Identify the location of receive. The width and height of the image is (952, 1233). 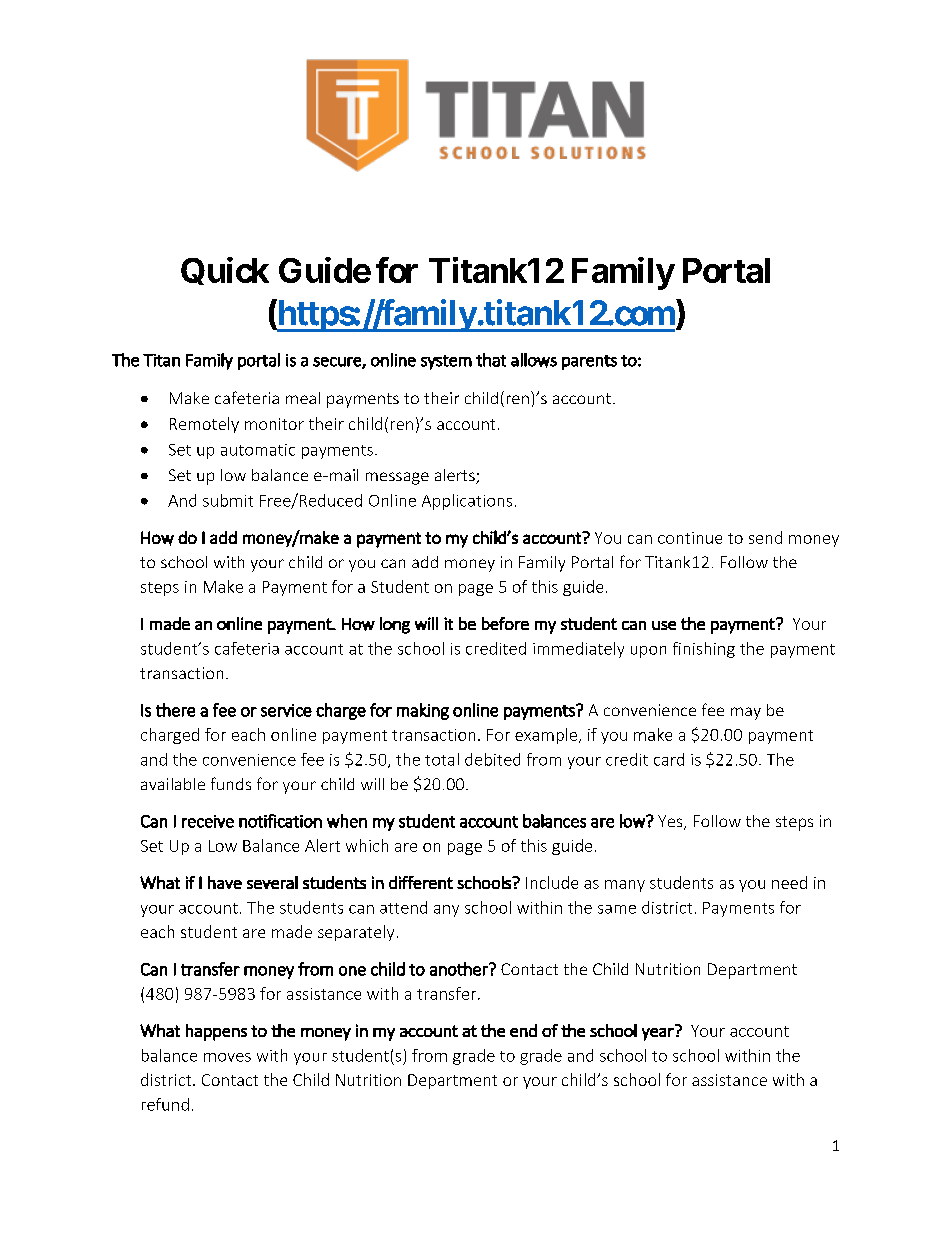
(208, 821).
